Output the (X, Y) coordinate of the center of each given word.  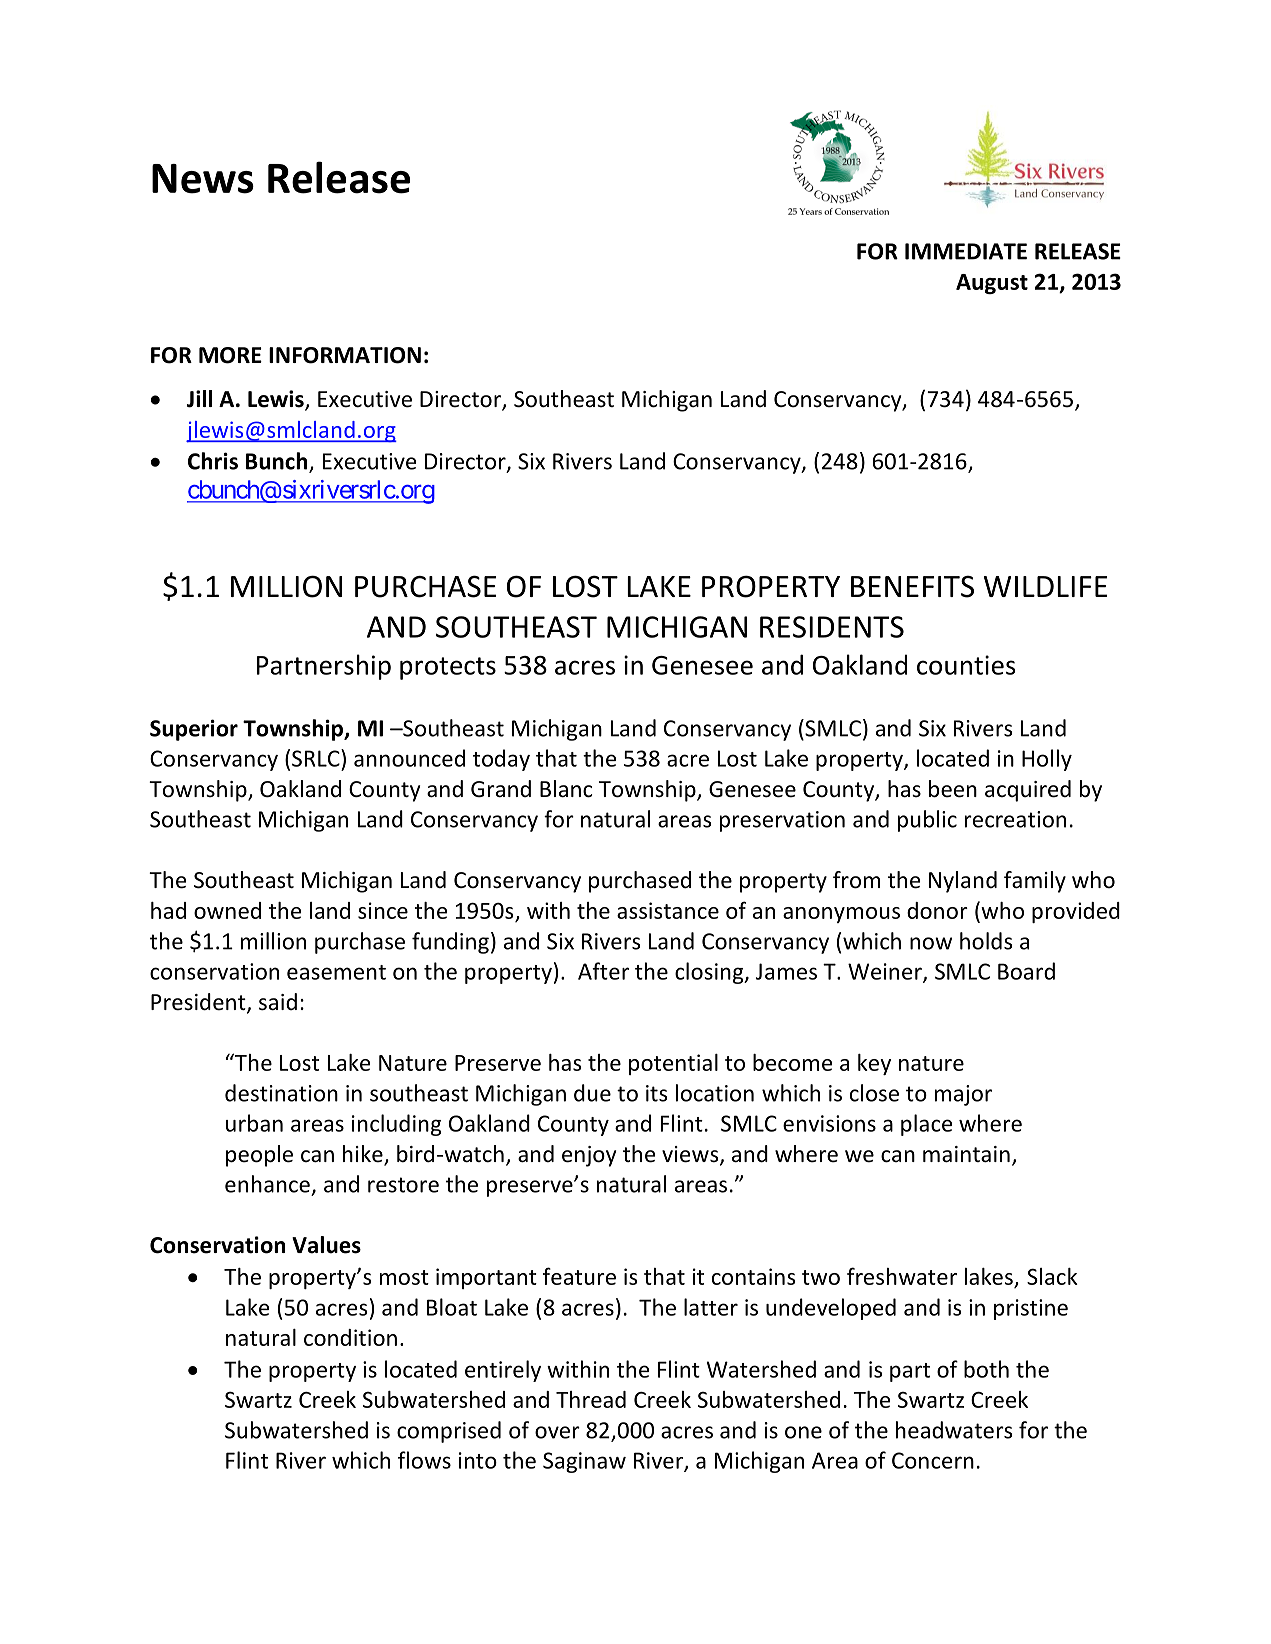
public (927, 821)
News (203, 179)
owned (227, 910)
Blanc (566, 789)
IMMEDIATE (966, 251)
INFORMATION (345, 355)
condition (350, 1337)
